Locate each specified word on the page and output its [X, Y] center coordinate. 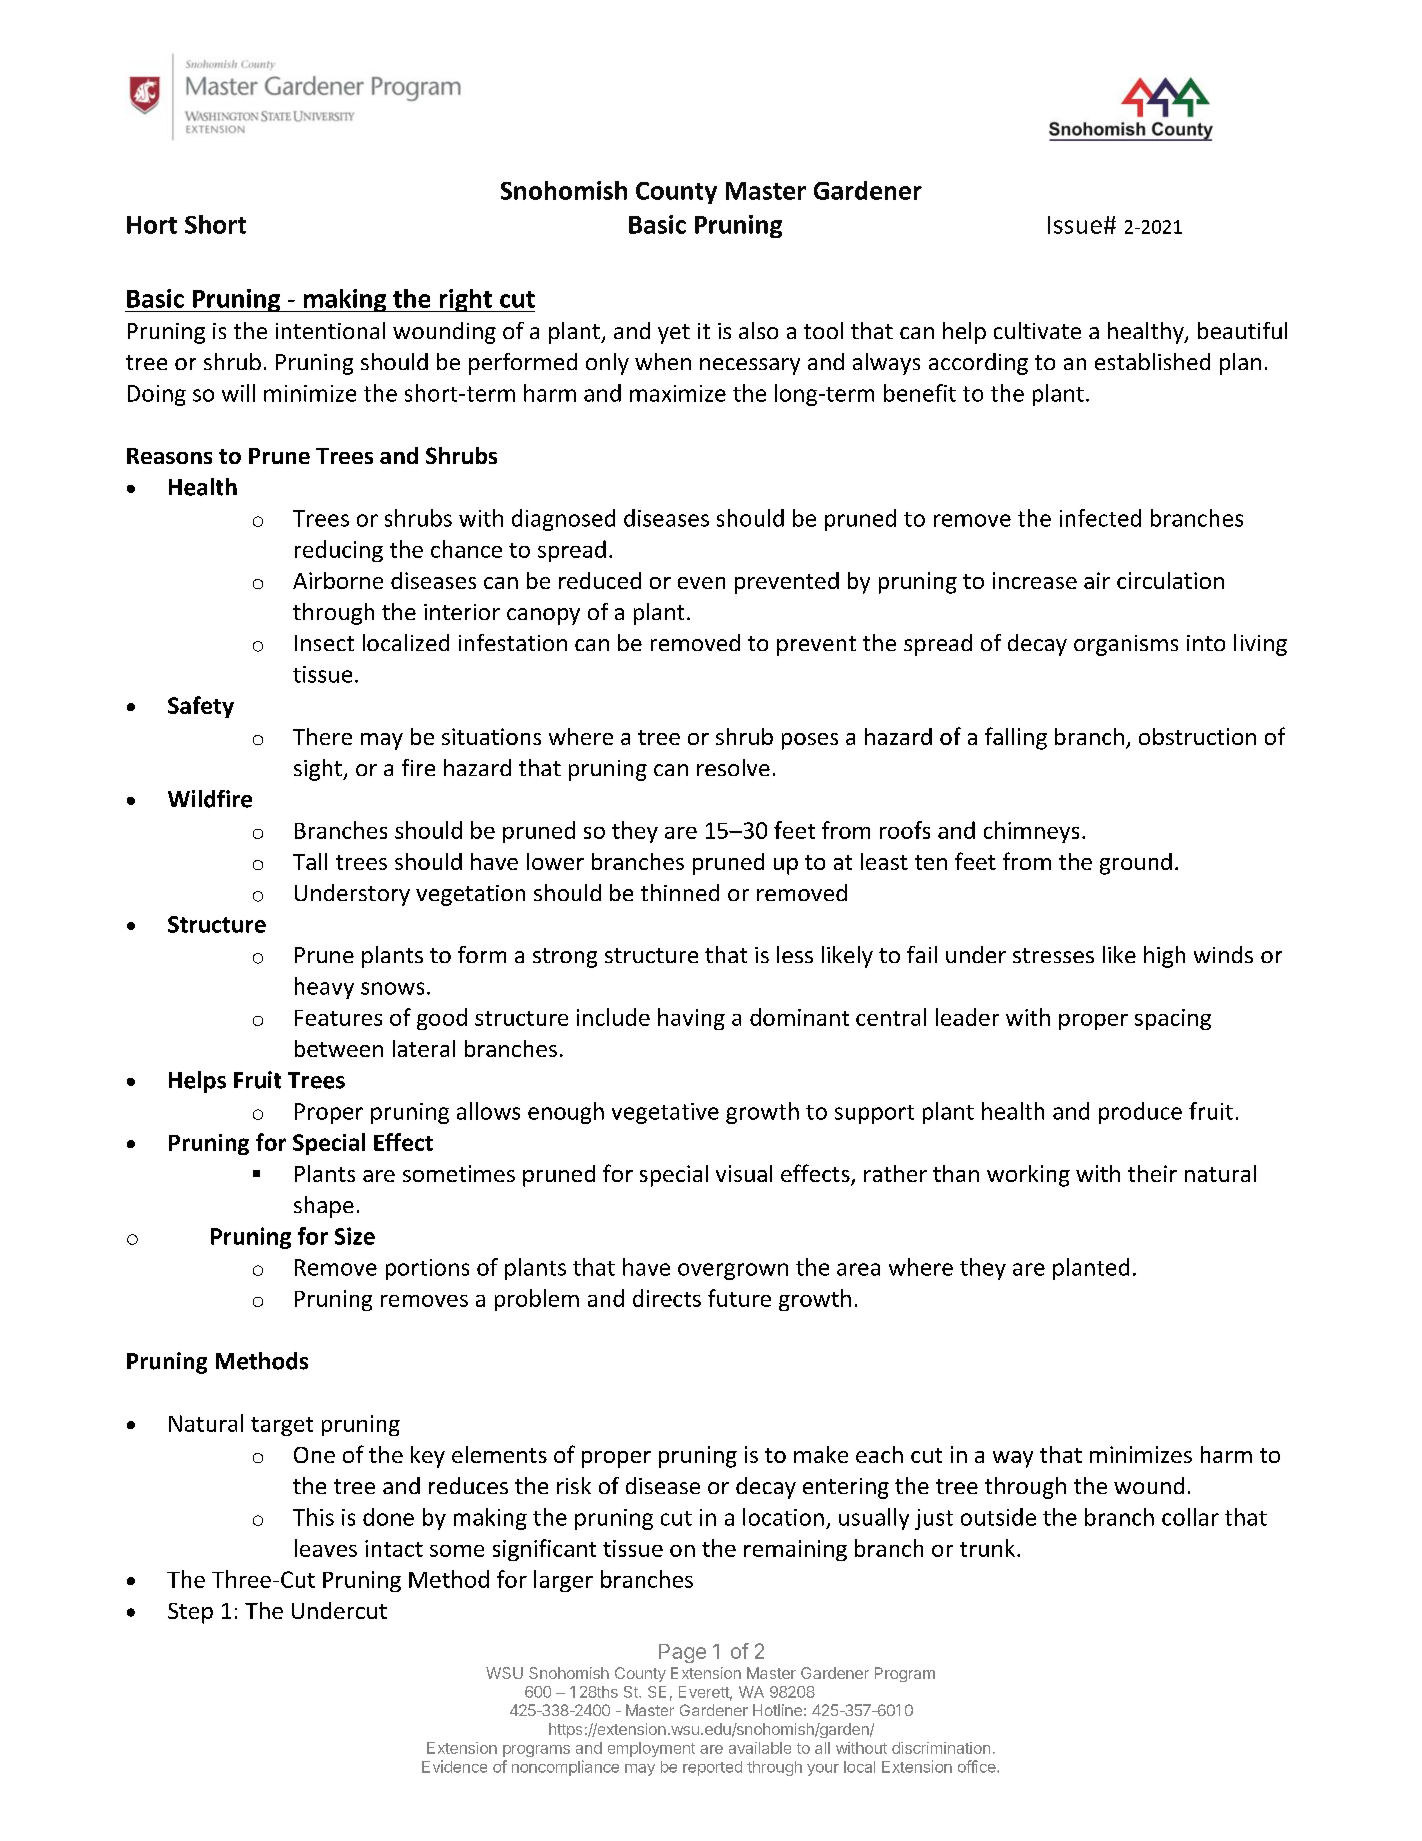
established [1152, 361]
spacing [1173, 1019]
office [978, 1766]
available [760, 1748]
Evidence [454, 1766]
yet [674, 334]
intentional [330, 330]
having [691, 1019]
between [339, 1048]
